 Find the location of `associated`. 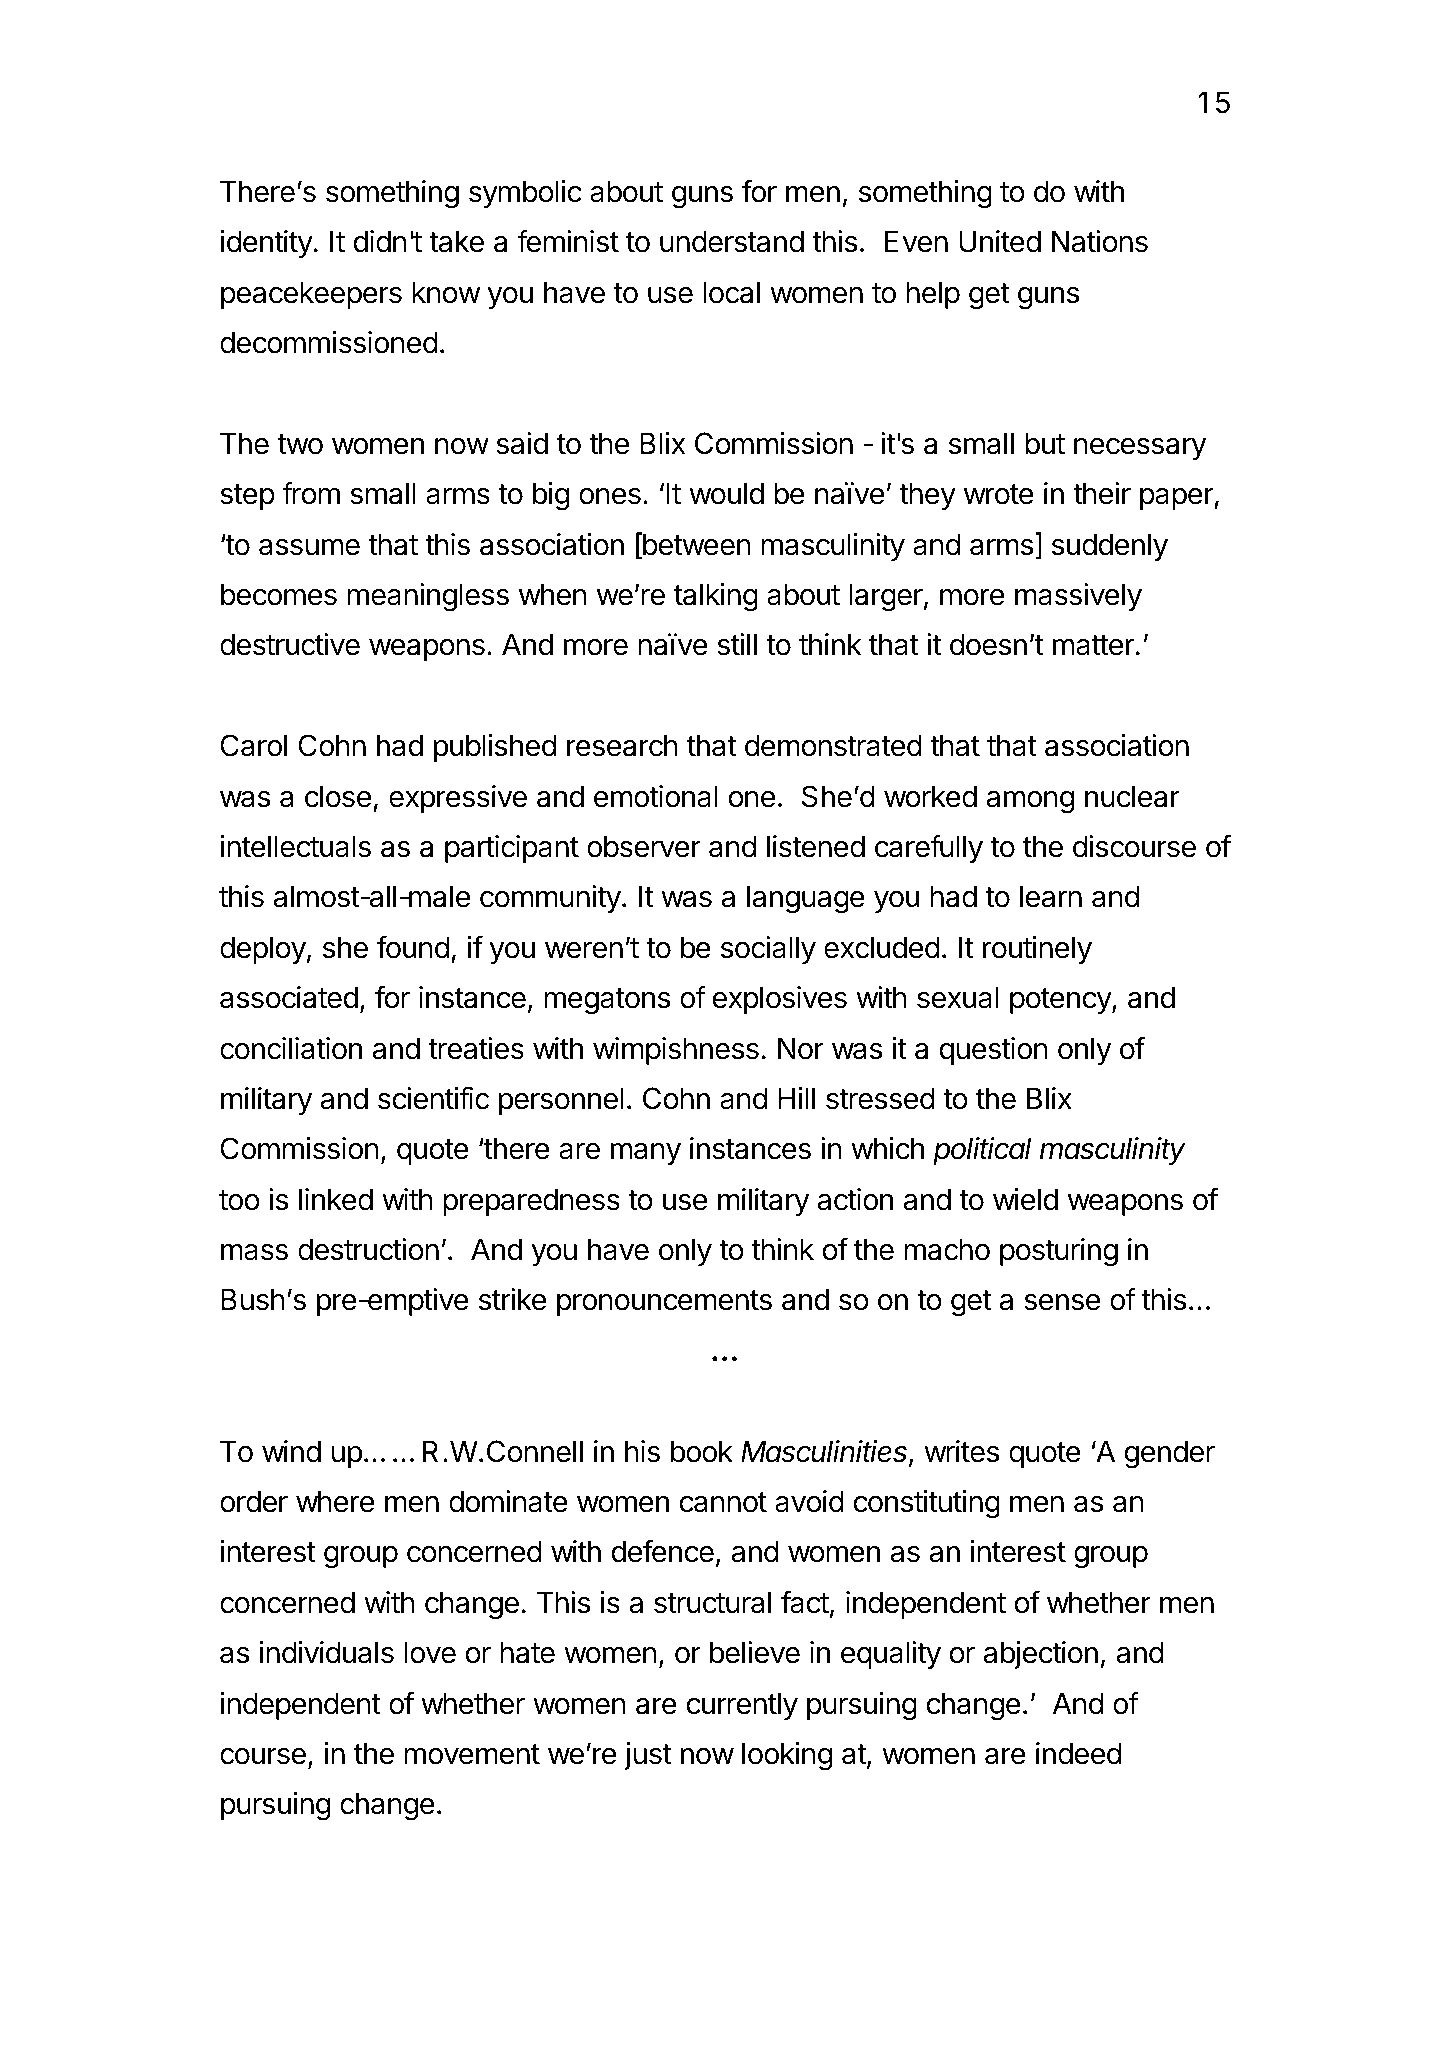

associated is located at coordinates (289, 997).
